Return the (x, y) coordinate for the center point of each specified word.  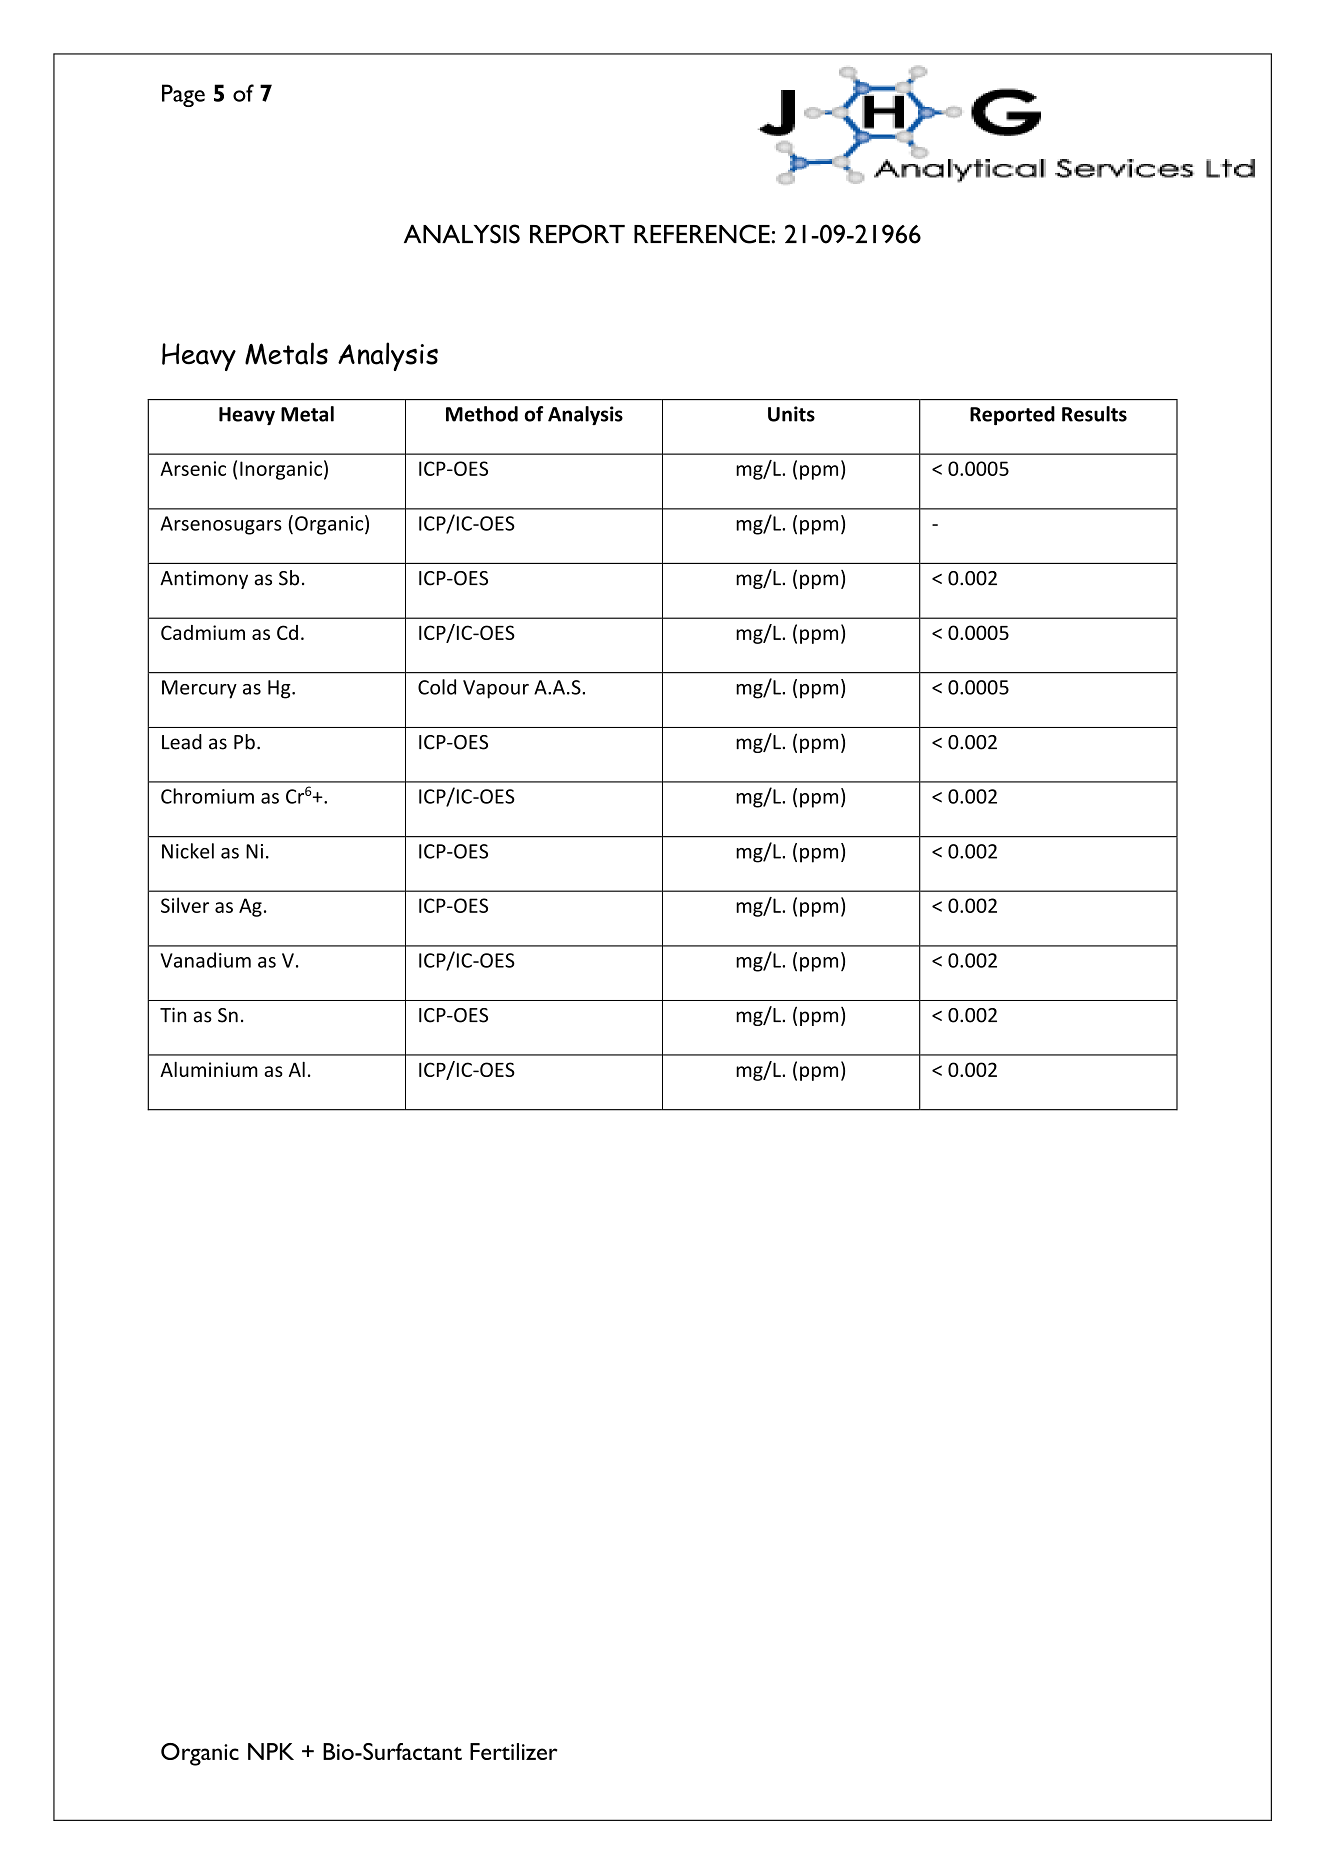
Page (183, 95)
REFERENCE (703, 234)
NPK (271, 1751)
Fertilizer (513, 1751)
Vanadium (206, 960)
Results (1094, 414)
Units (791, 414)
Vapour (496, 689)
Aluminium (209, 1069)
